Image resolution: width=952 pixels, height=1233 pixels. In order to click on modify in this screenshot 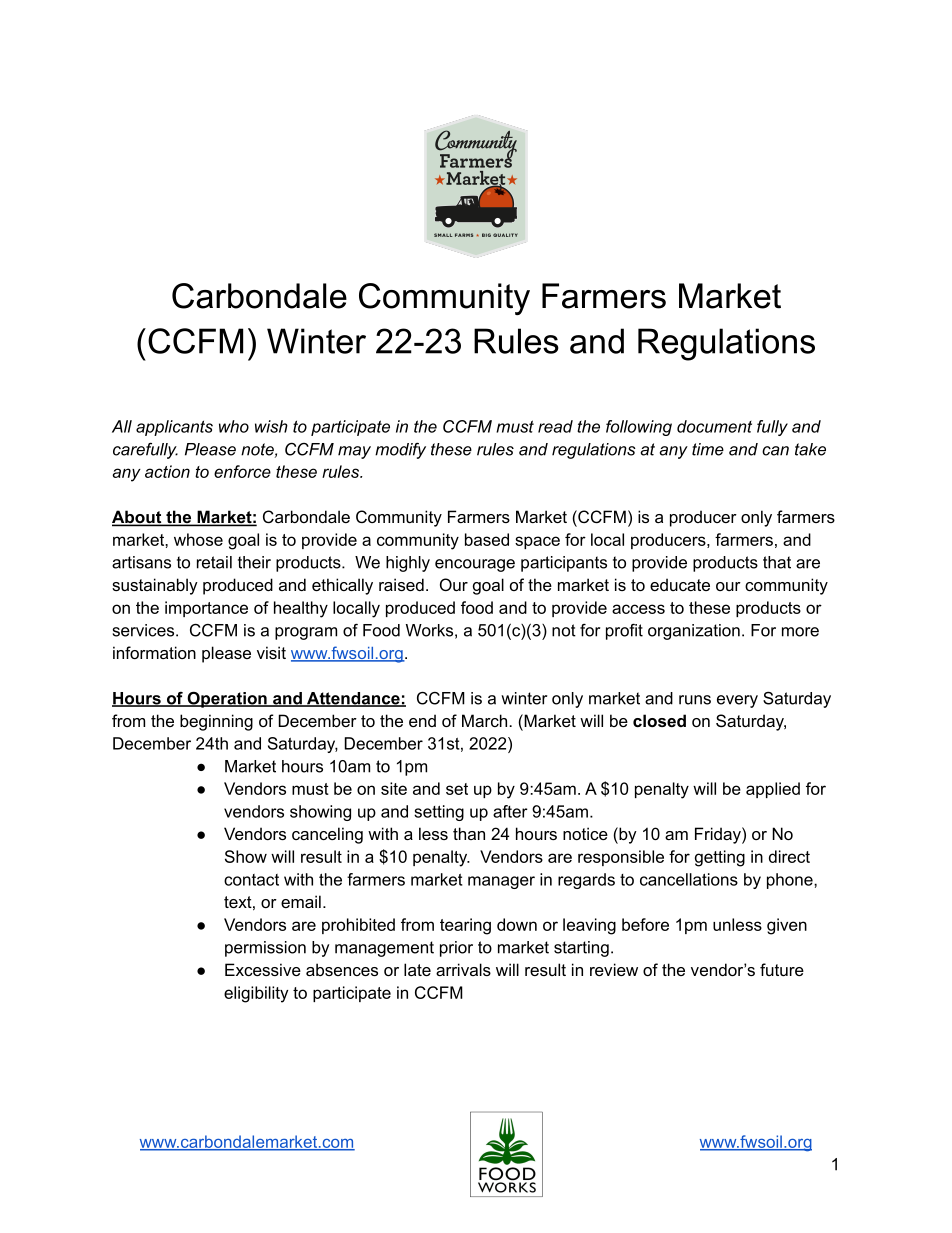, I will do `click(400, 450)`.
